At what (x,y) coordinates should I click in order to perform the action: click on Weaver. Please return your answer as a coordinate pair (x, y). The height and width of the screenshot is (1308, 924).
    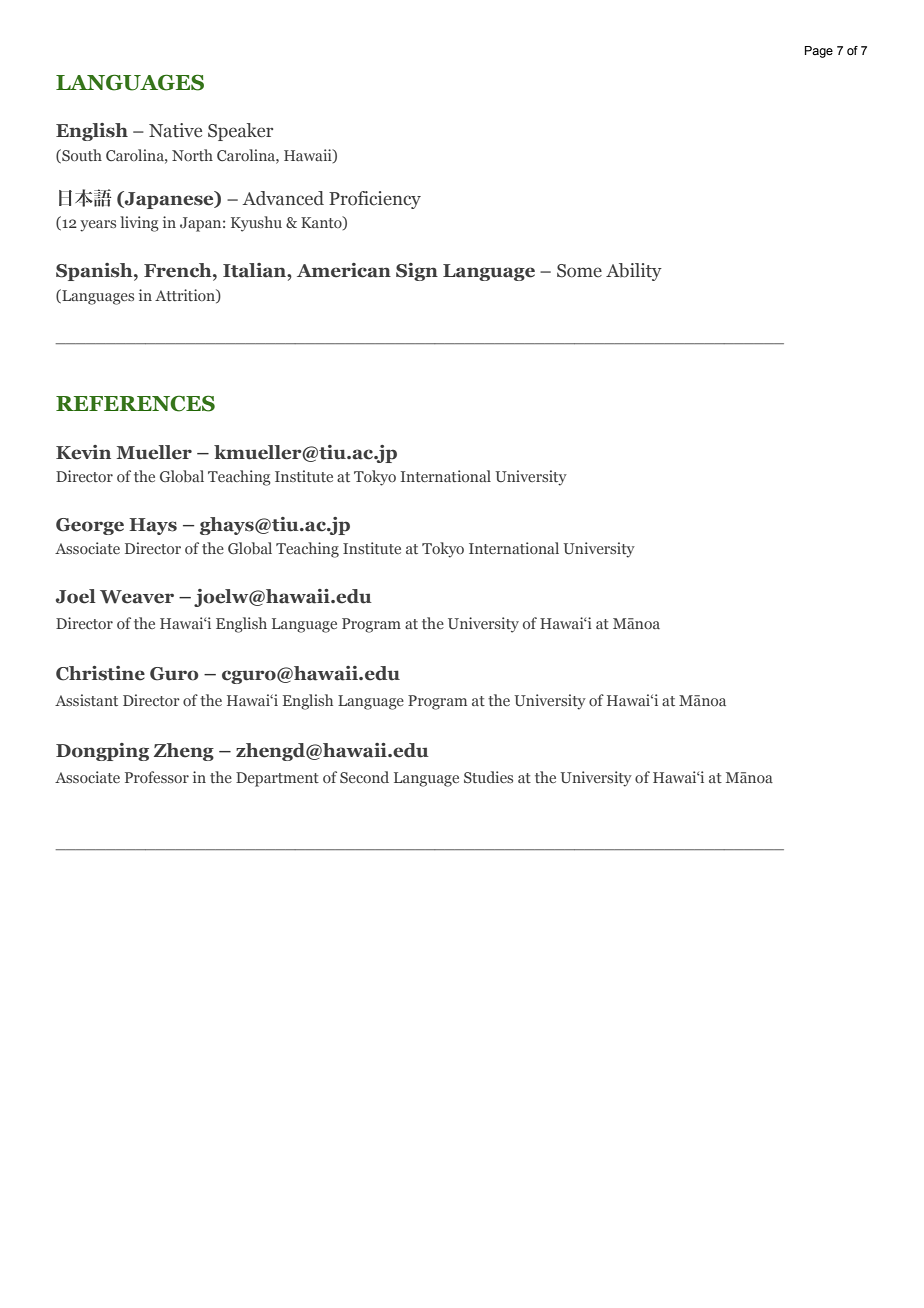
    Looking at the image, I should click on (137, 597).
